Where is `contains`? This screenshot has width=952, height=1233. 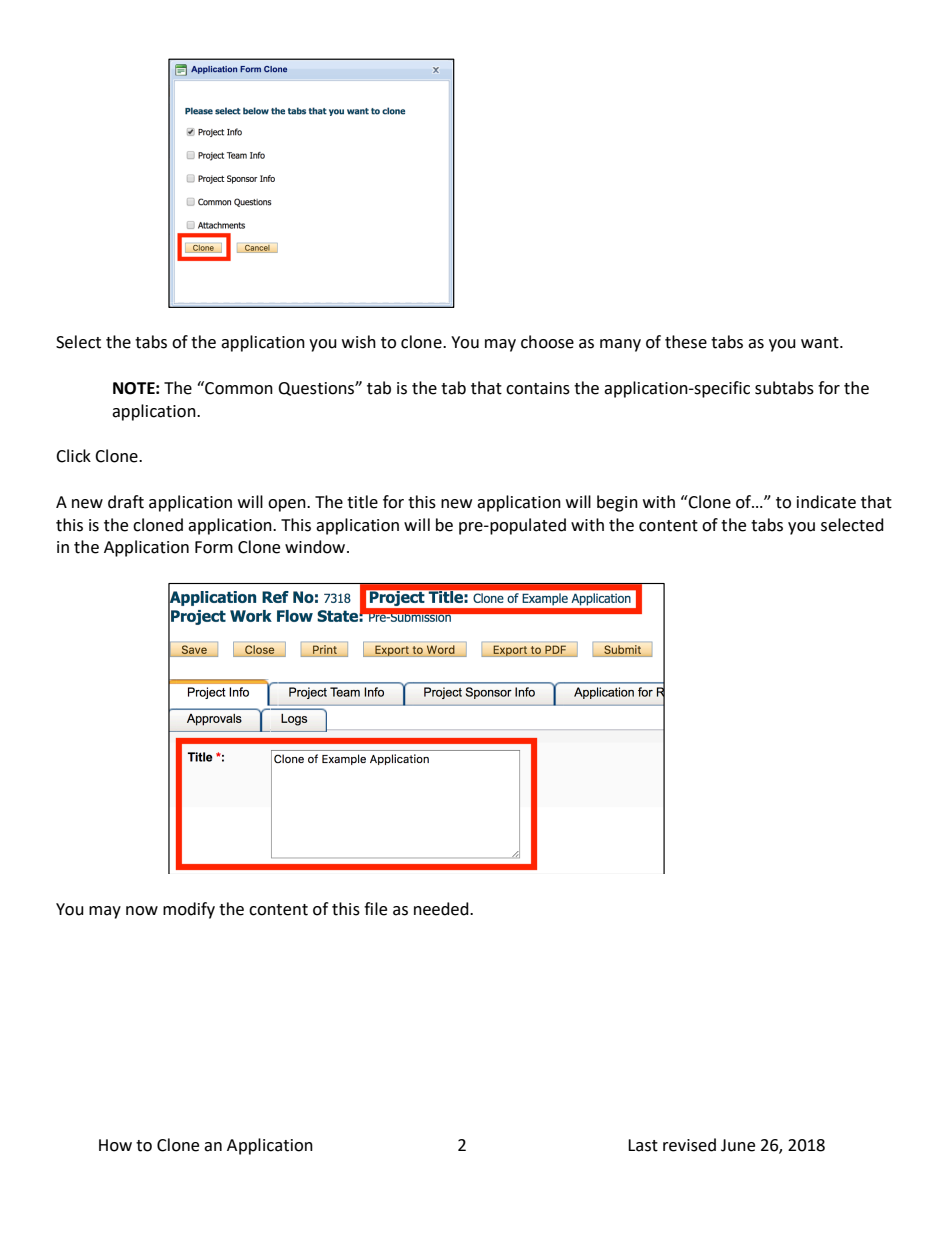
contains is located at coordinates (538, 388).
